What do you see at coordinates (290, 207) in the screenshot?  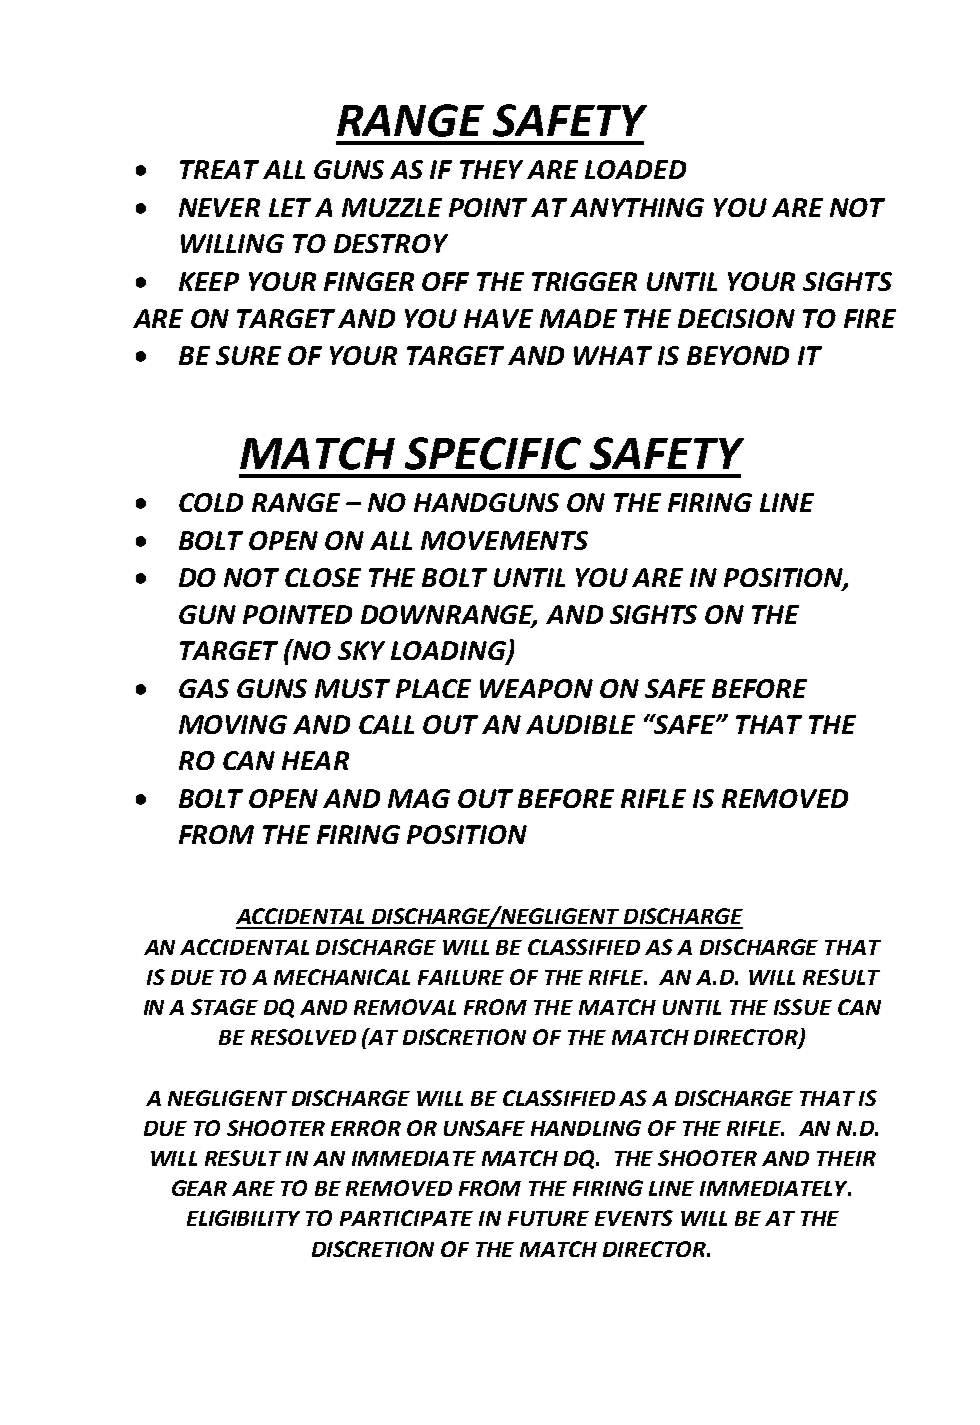 I see `LET` at bounding box center [290, 207].
